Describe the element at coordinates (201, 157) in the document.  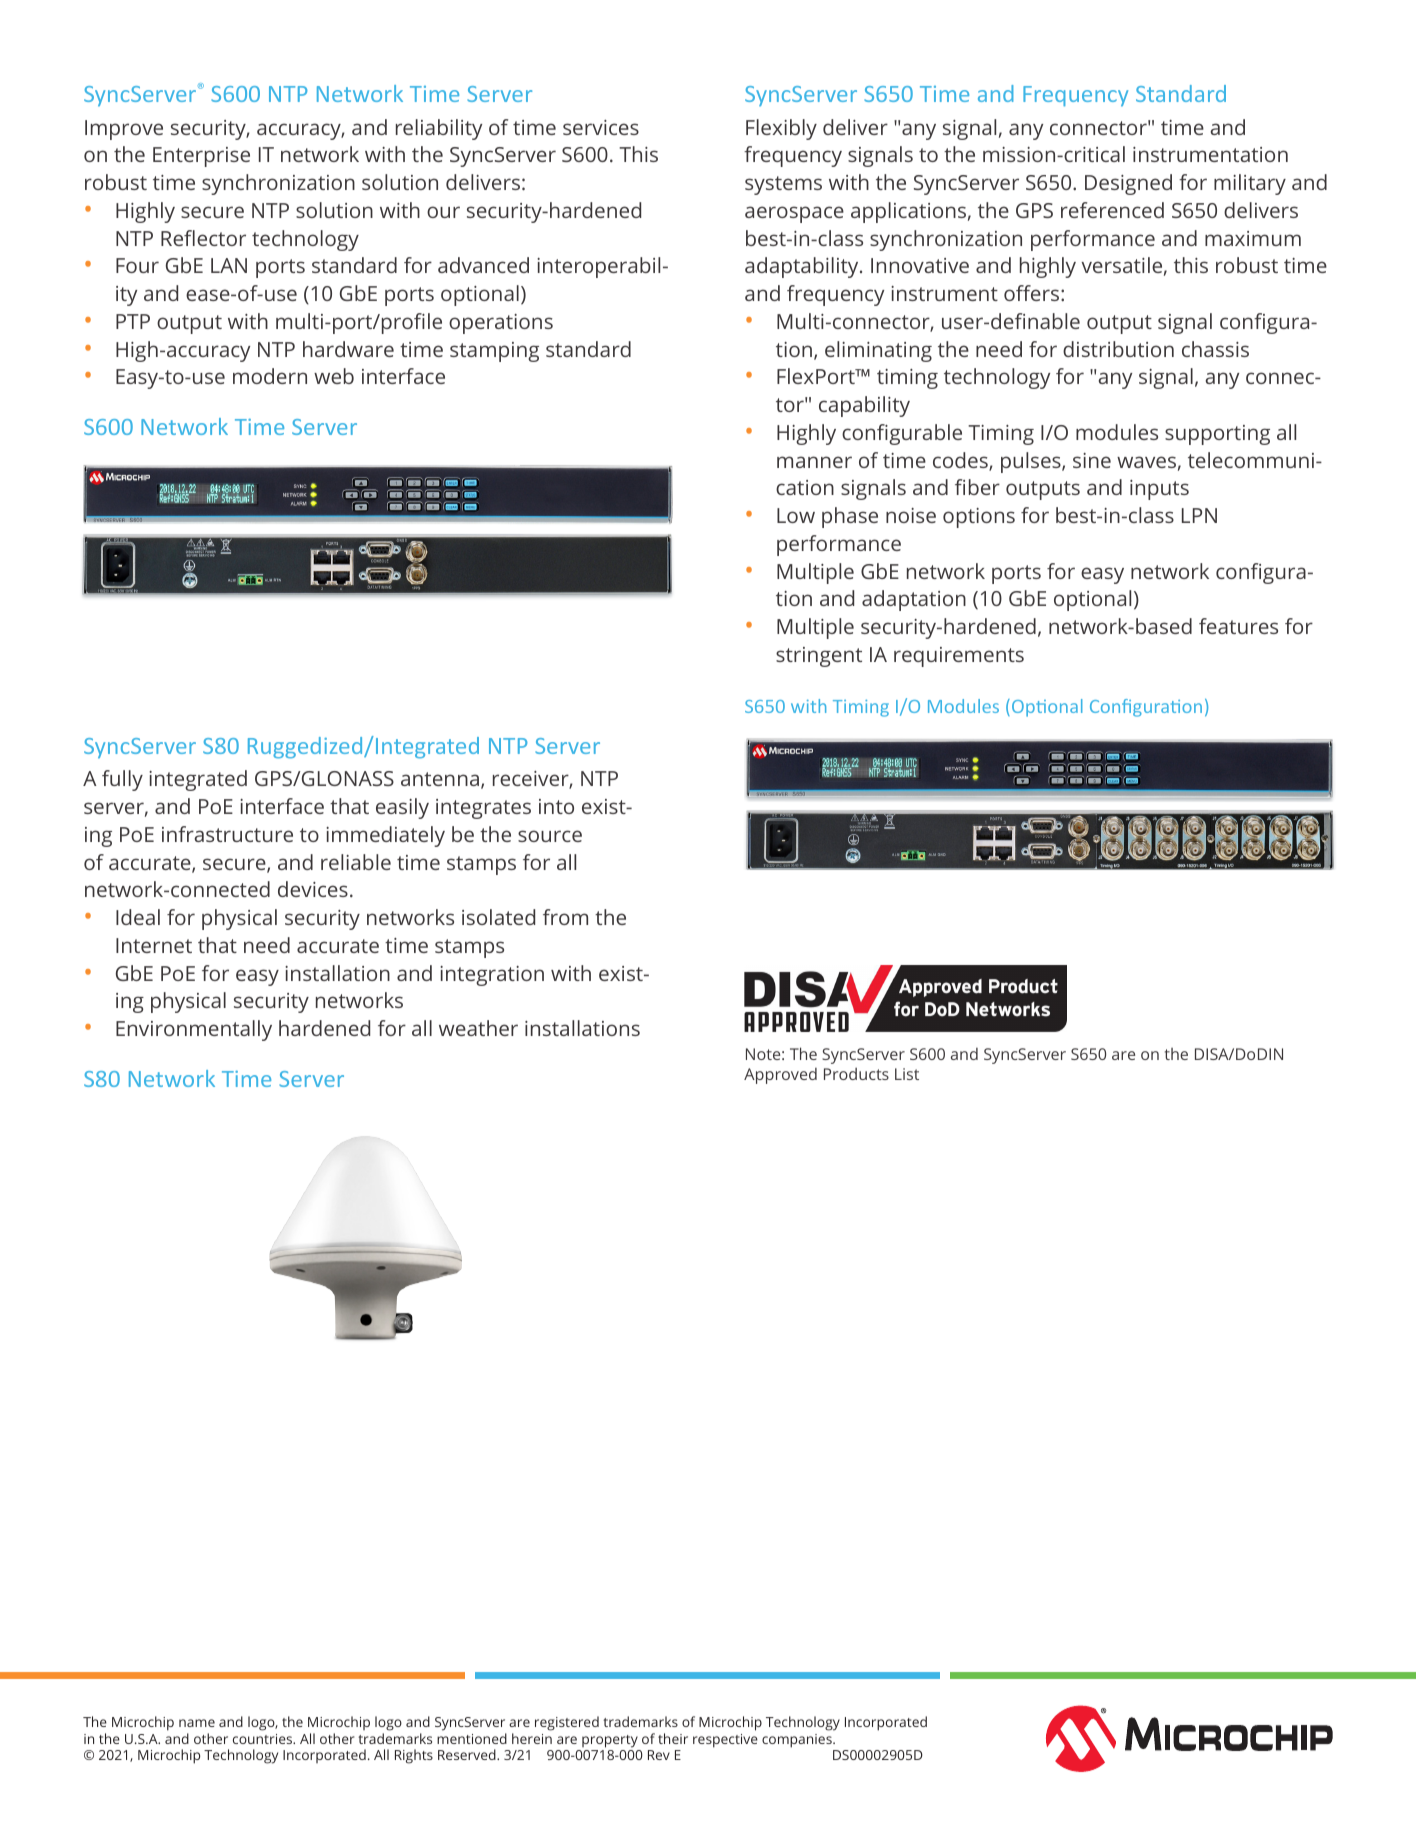
I see `Enterprise` at that location.
